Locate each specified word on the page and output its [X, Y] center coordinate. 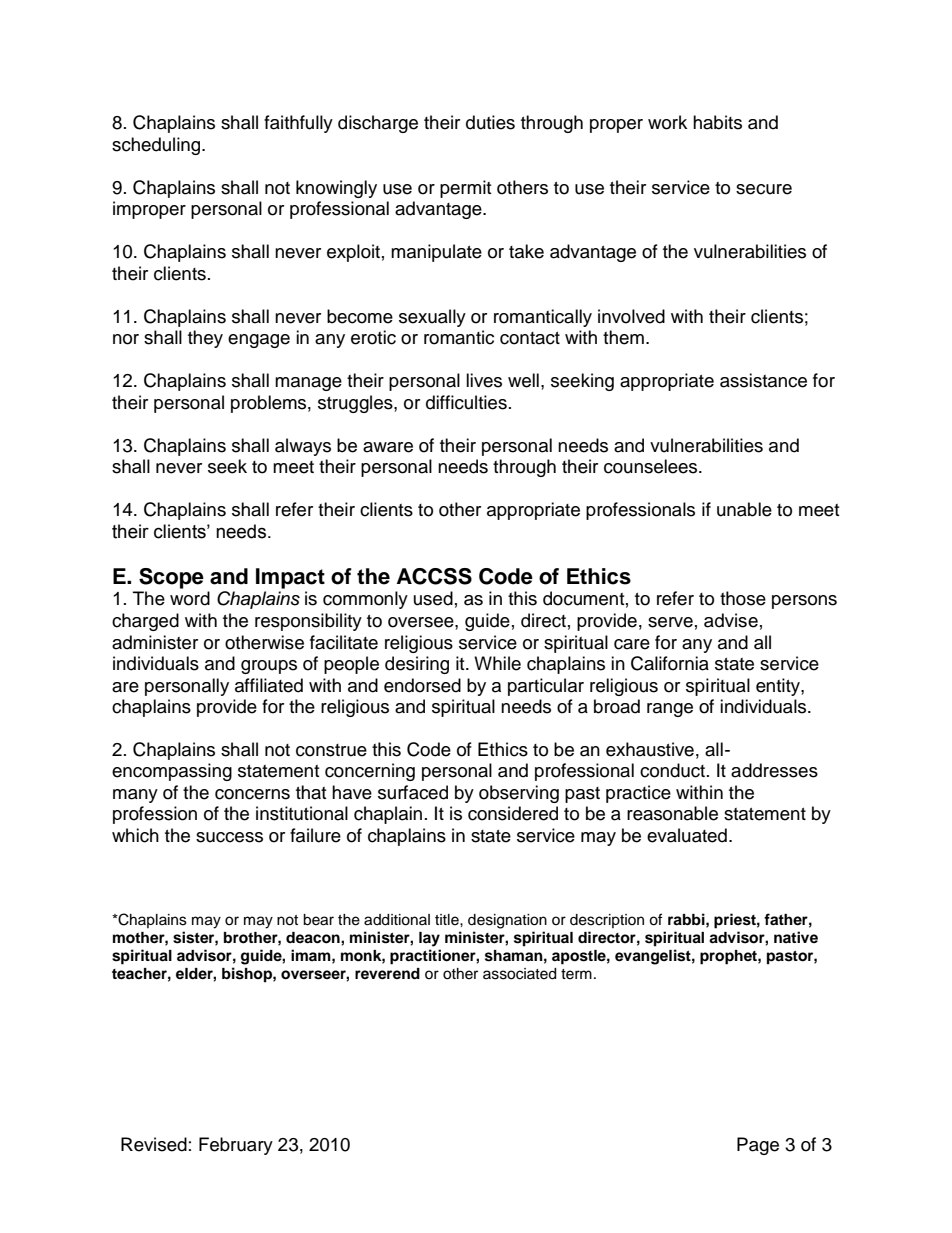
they [205, 339]
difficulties [466, 402]
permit [465, 189]
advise [731, 620]
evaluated [687, 835]
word [190, 598]
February [236, 1146]
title [448, 920]
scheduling [157, 146]
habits [717, 122]
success [229, 837]
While [497, 663]
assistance [763, 380]
